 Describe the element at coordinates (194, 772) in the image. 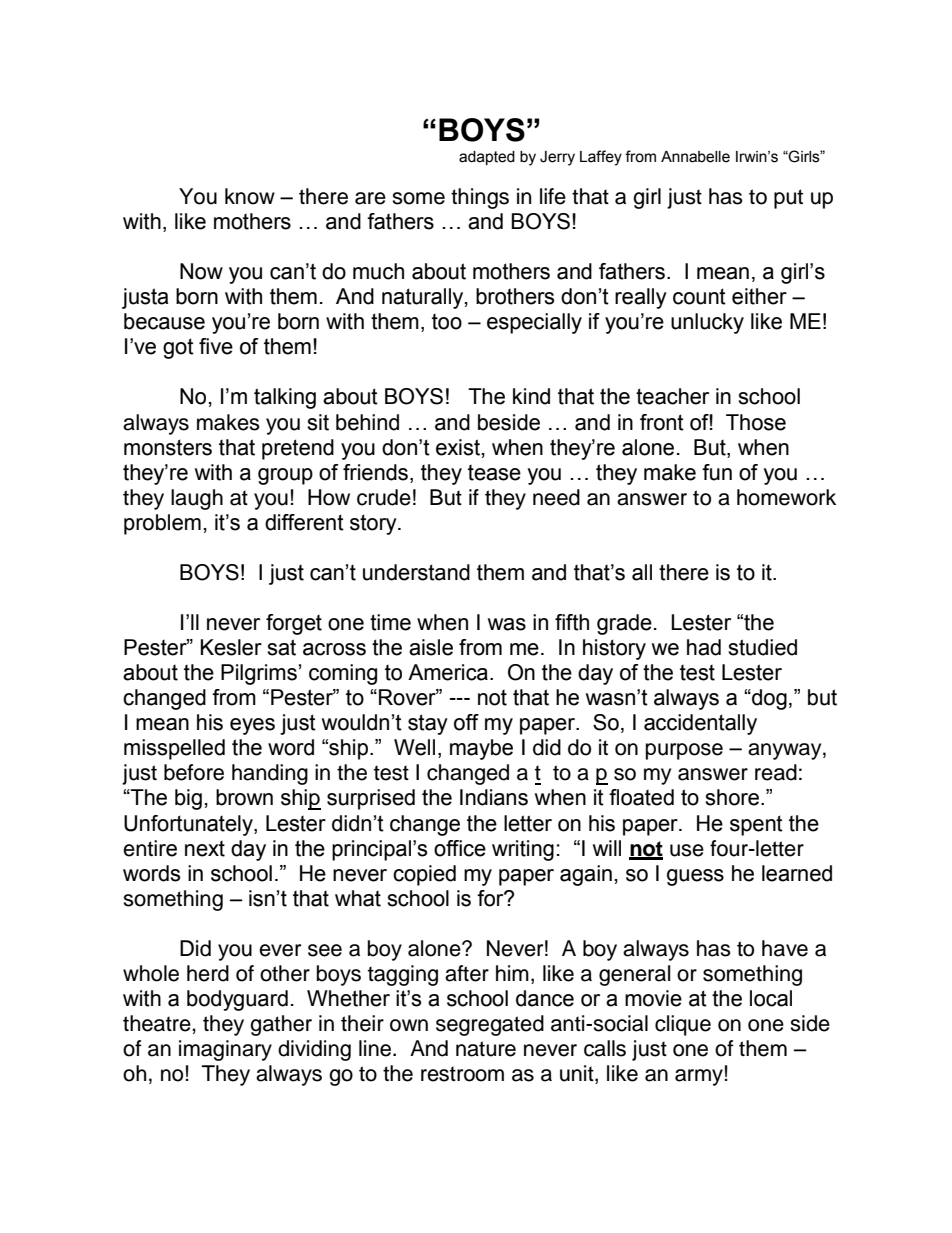

I see `before` at that location.
